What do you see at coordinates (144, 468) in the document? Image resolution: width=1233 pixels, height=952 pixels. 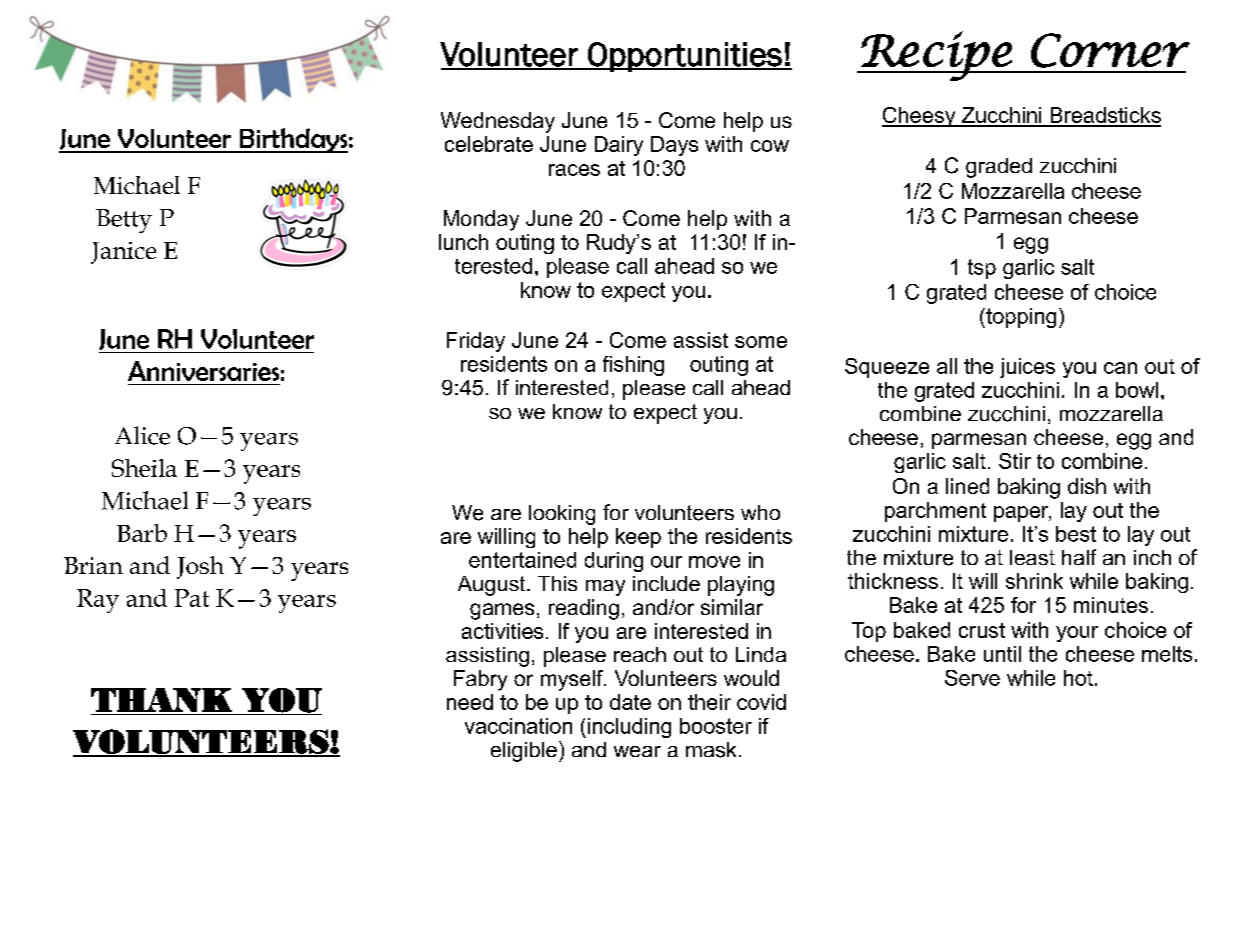 I see `Sheila` at bounding box center [144, 468].
